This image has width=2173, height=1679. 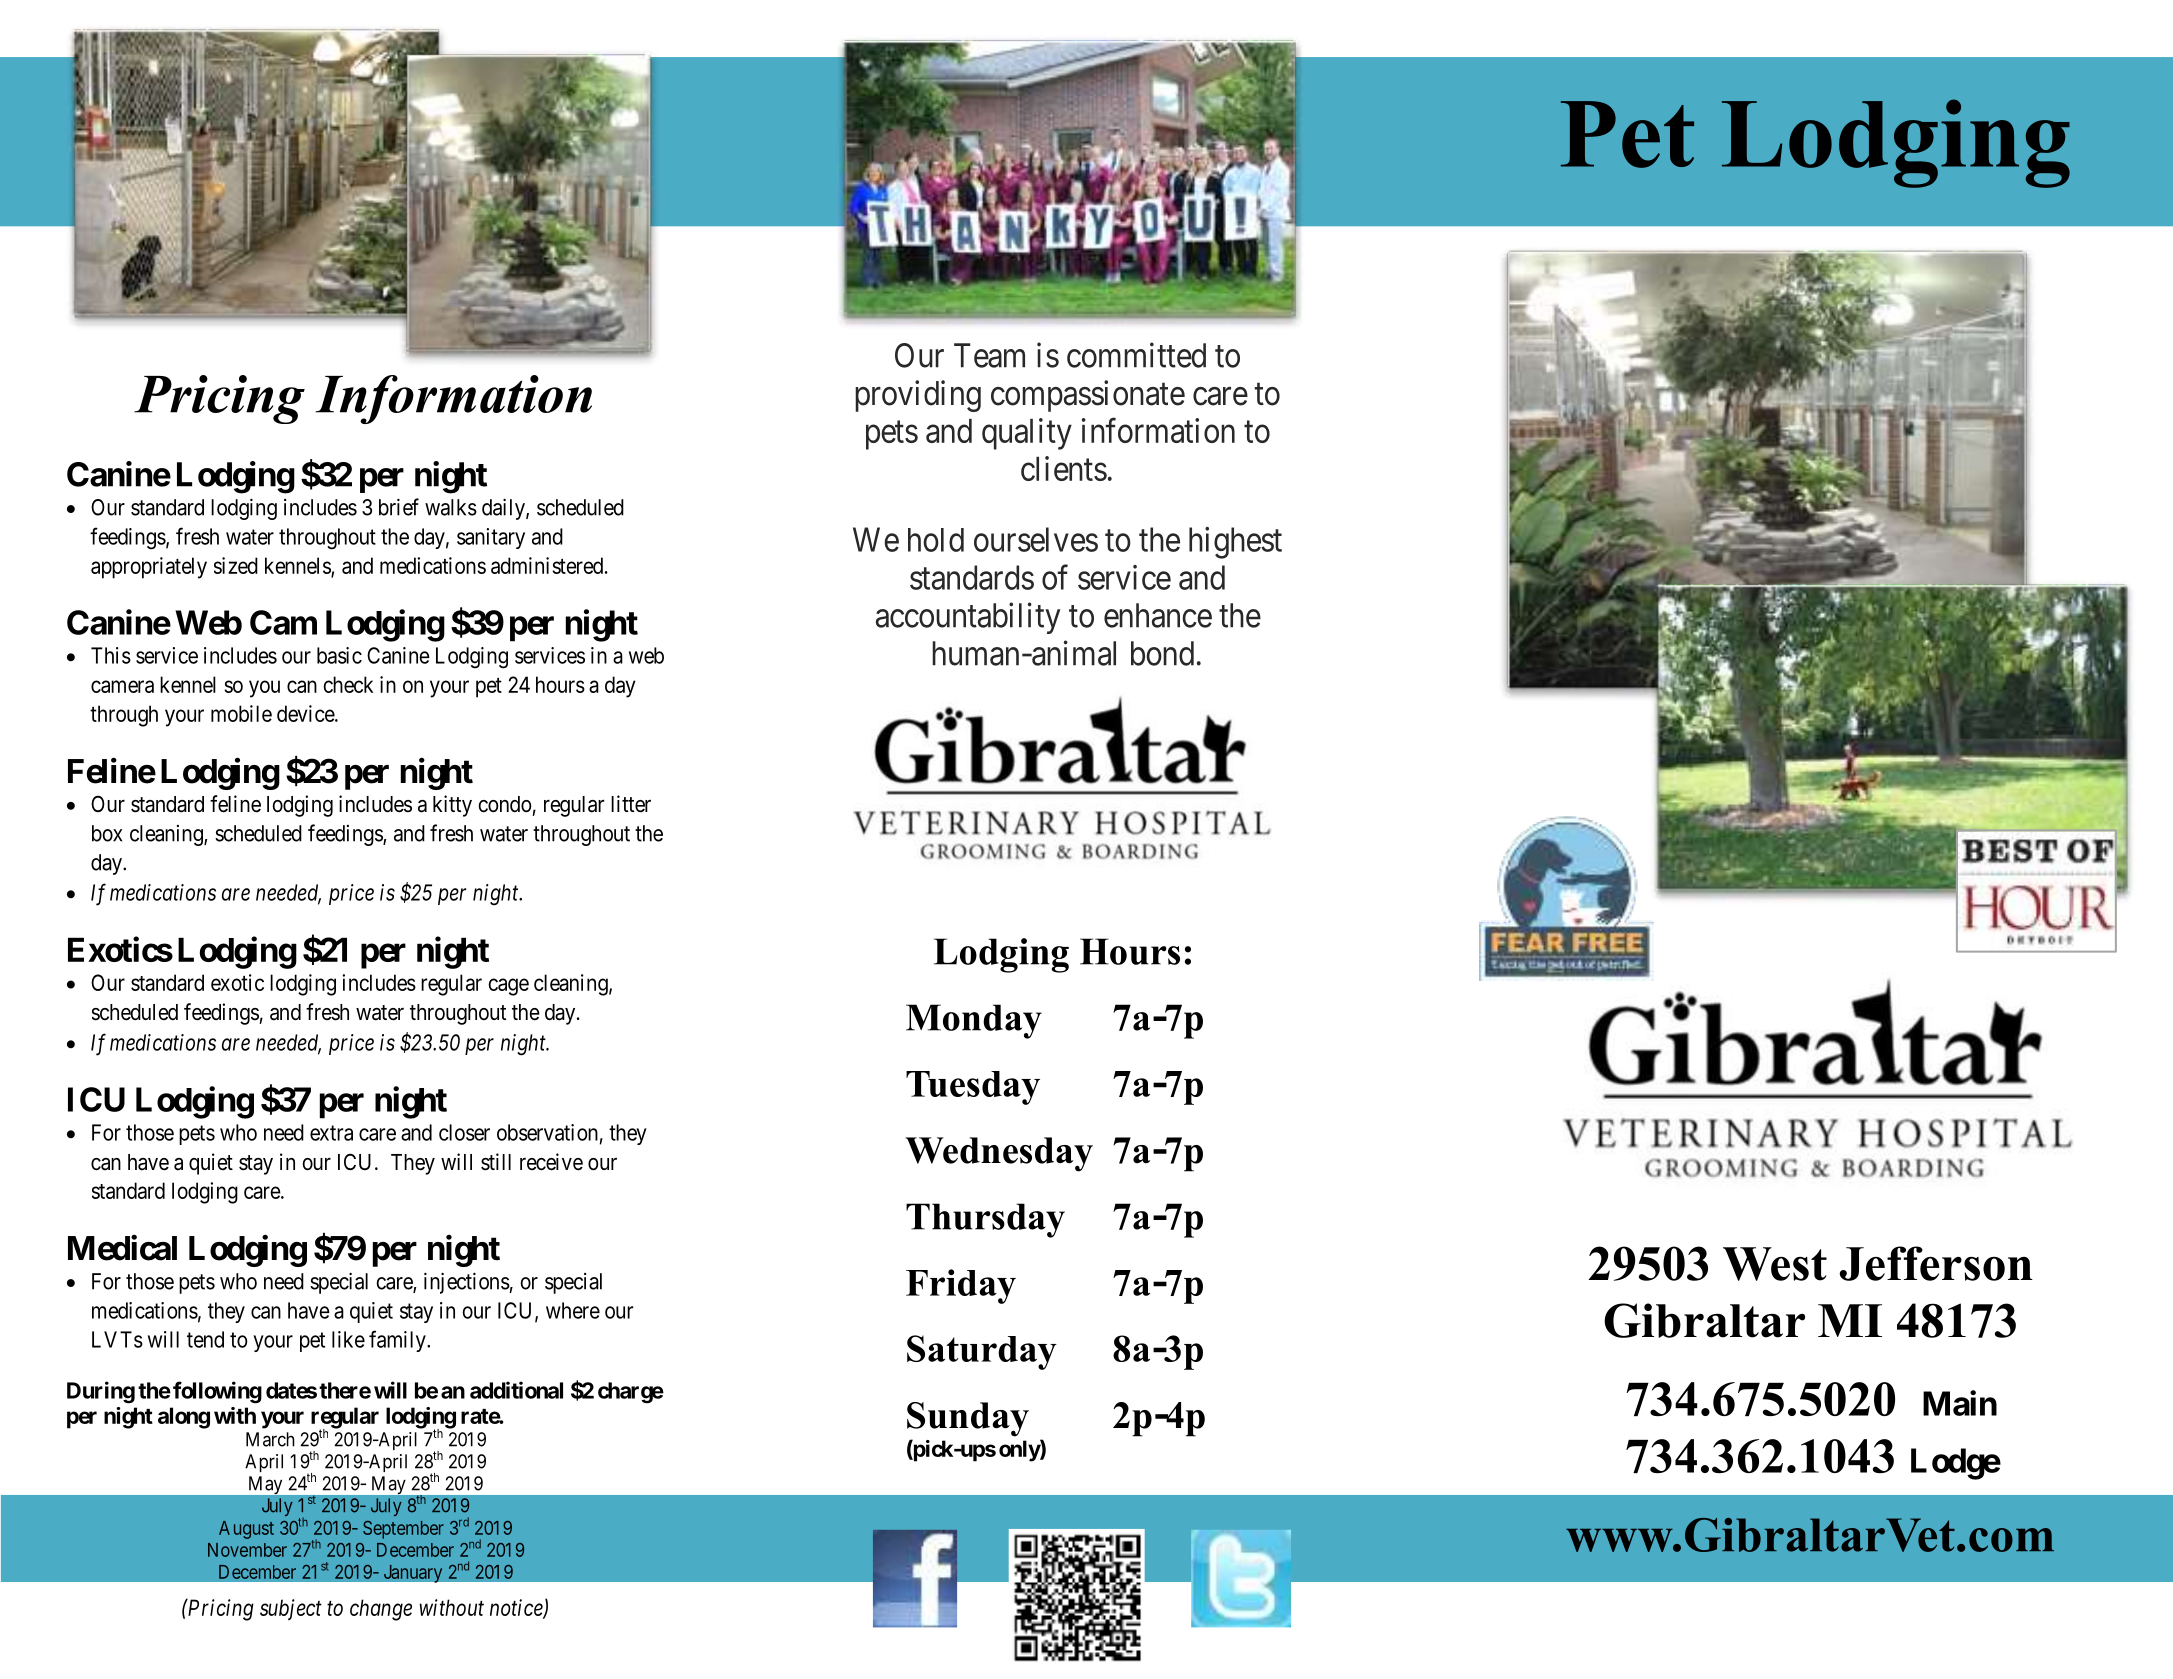 What do you see at coordinates (247, 1550) in the image?
I see `November` at bounding box center [247, 1550].
